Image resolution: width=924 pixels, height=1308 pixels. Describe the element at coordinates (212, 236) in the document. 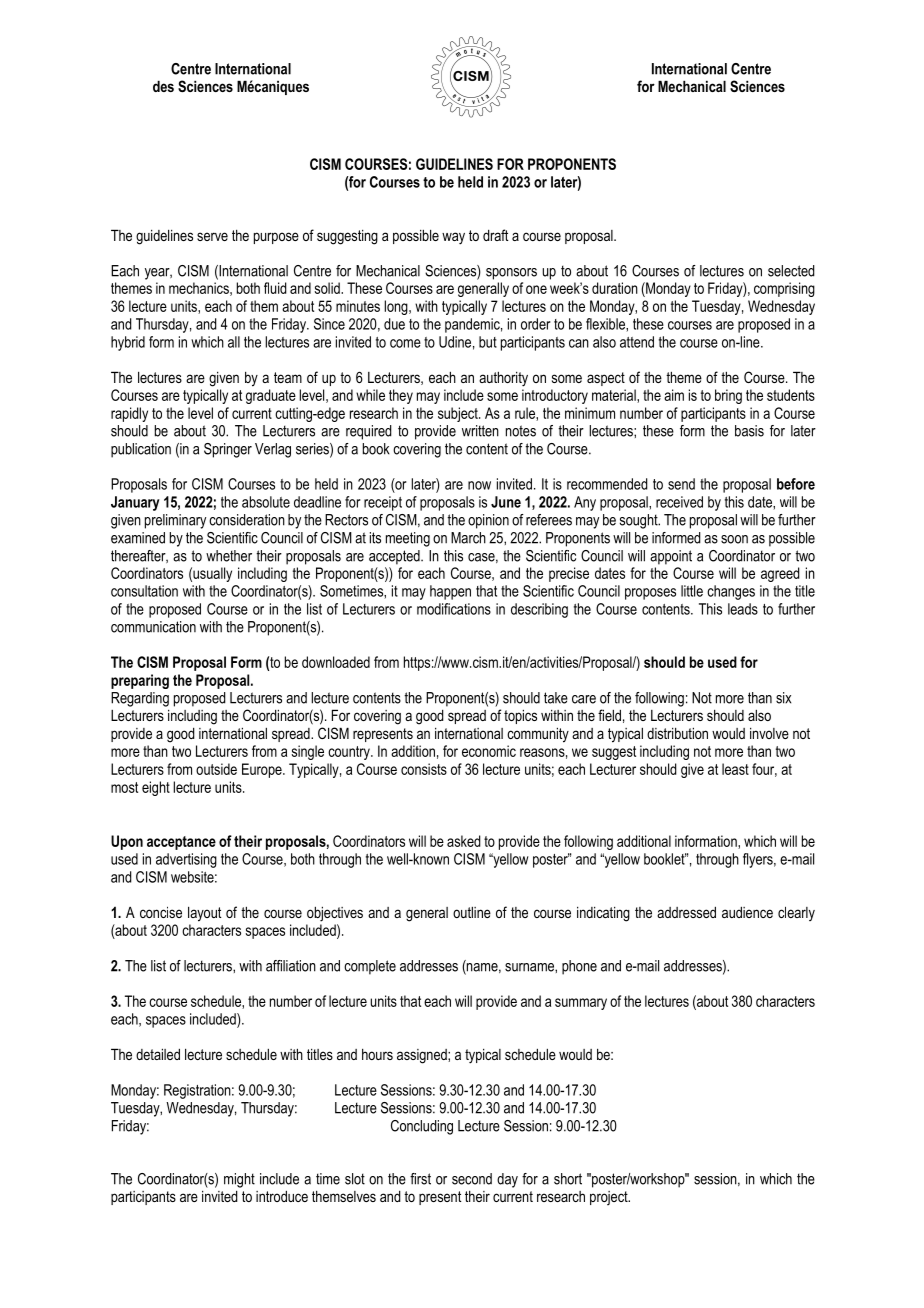

I see `serve` at that location.
